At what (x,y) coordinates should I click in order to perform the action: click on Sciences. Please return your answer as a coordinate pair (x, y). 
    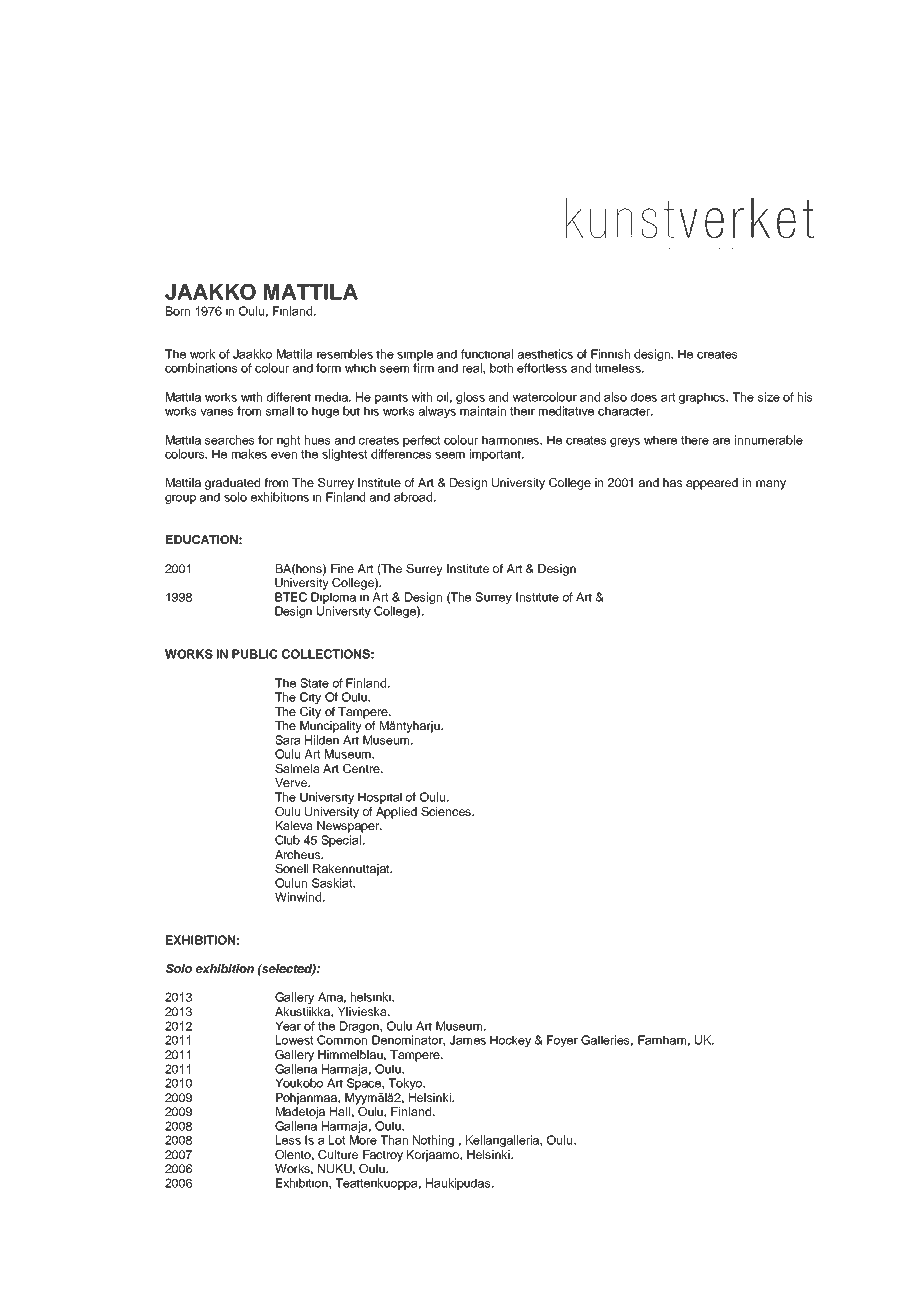
    Looking at the image, I should click on (447, 811).
